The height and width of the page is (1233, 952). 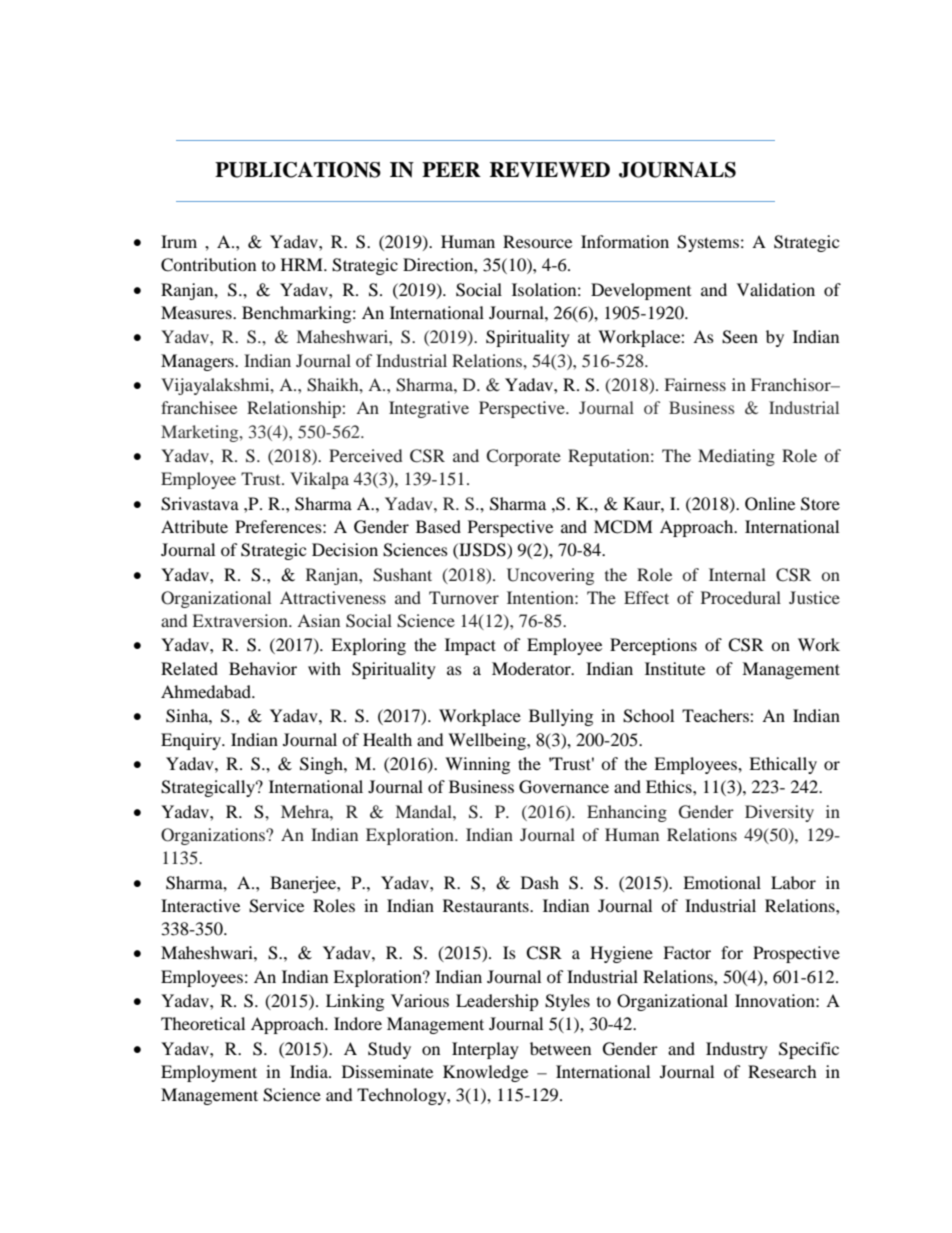 I want to click on Interplay, so click(x=485, y=1050).
